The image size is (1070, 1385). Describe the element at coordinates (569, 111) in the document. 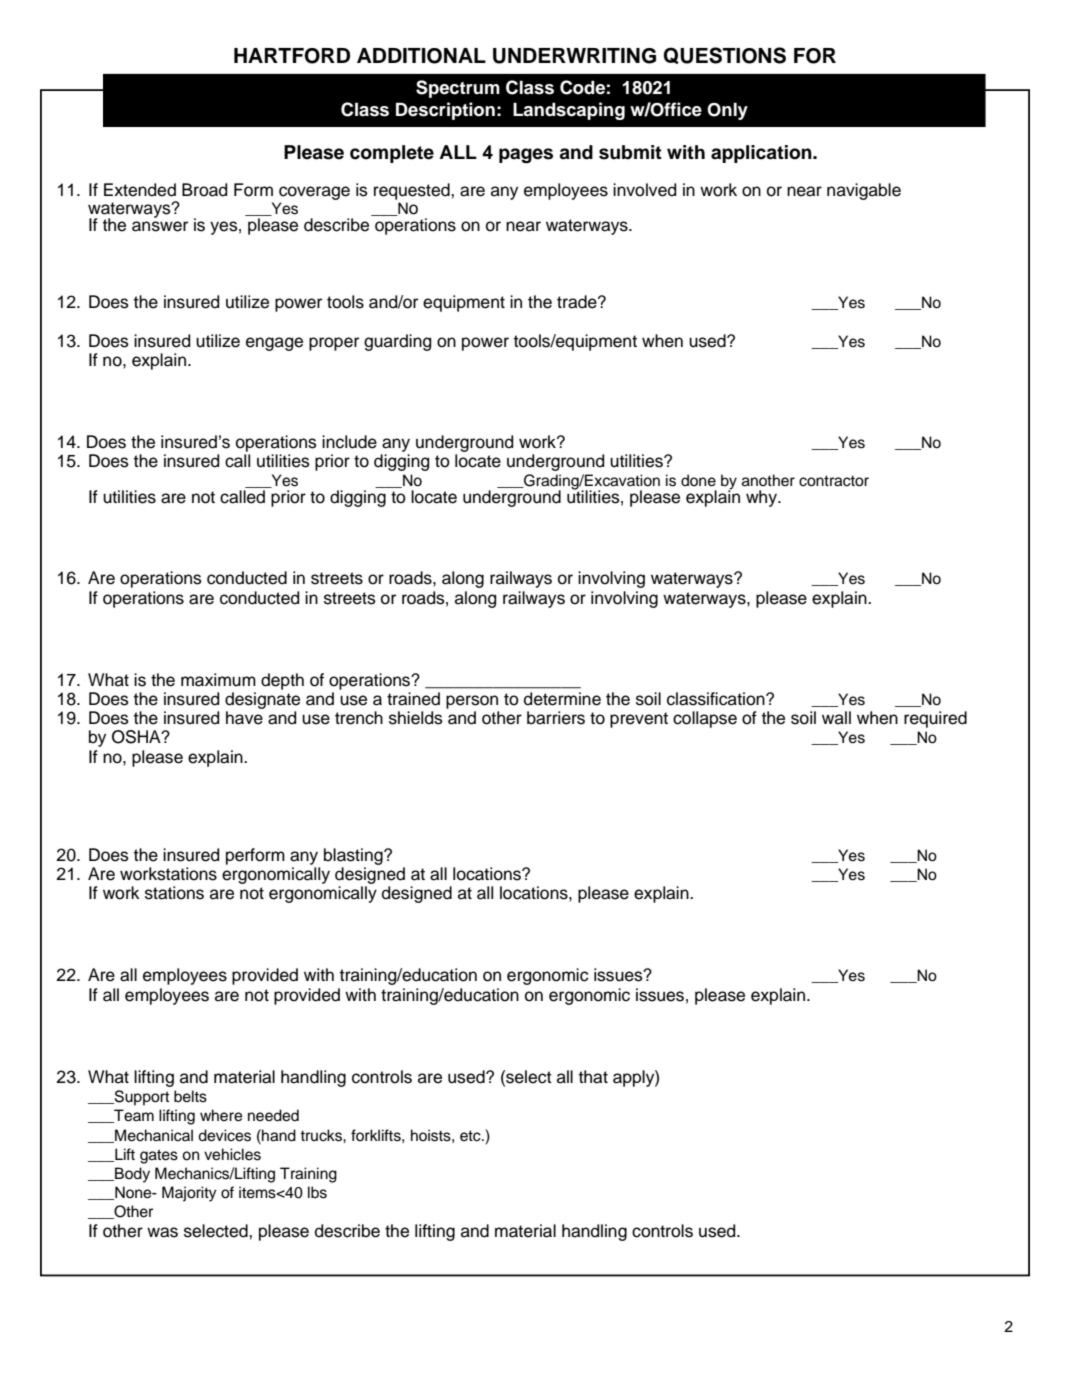

I see `Landscaping` at that location.
